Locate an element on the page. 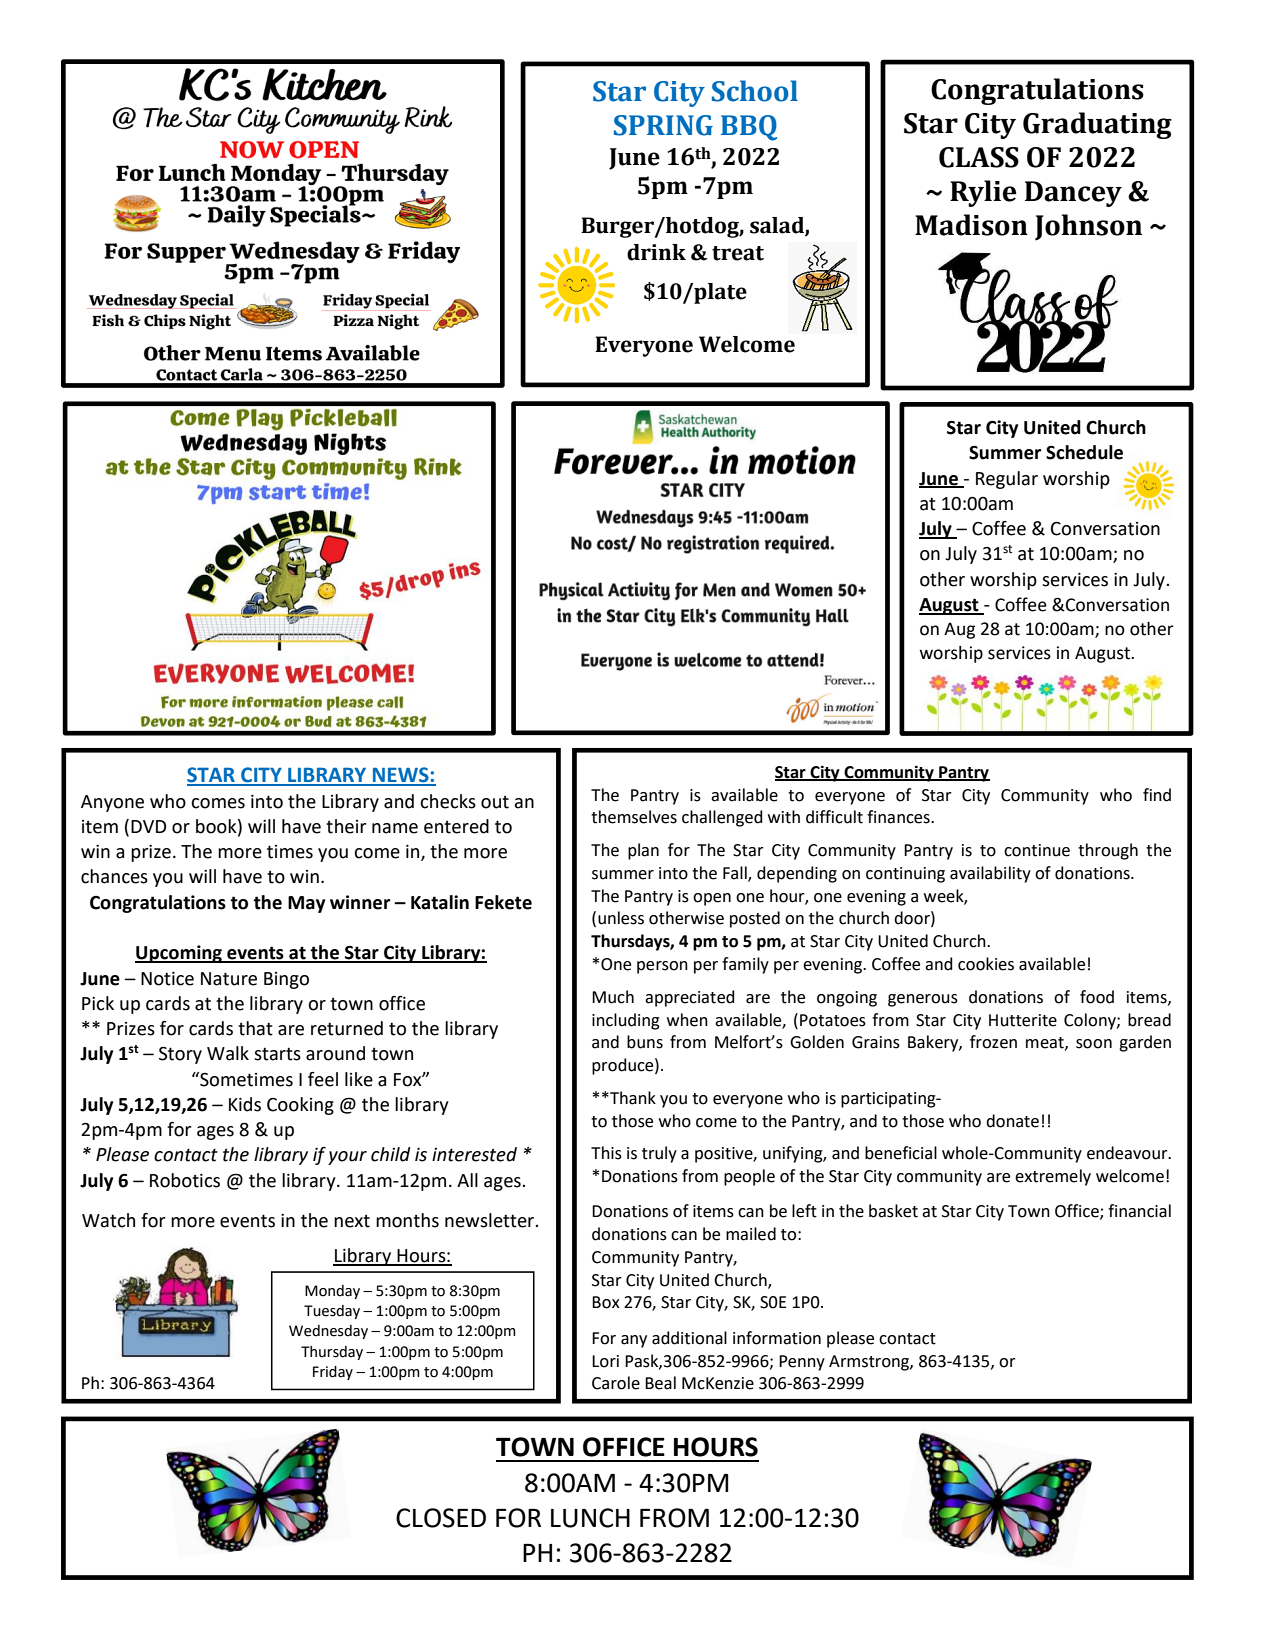 The height and width of the document is (1639, 1266). that is located at coordinates (255, 1028).
